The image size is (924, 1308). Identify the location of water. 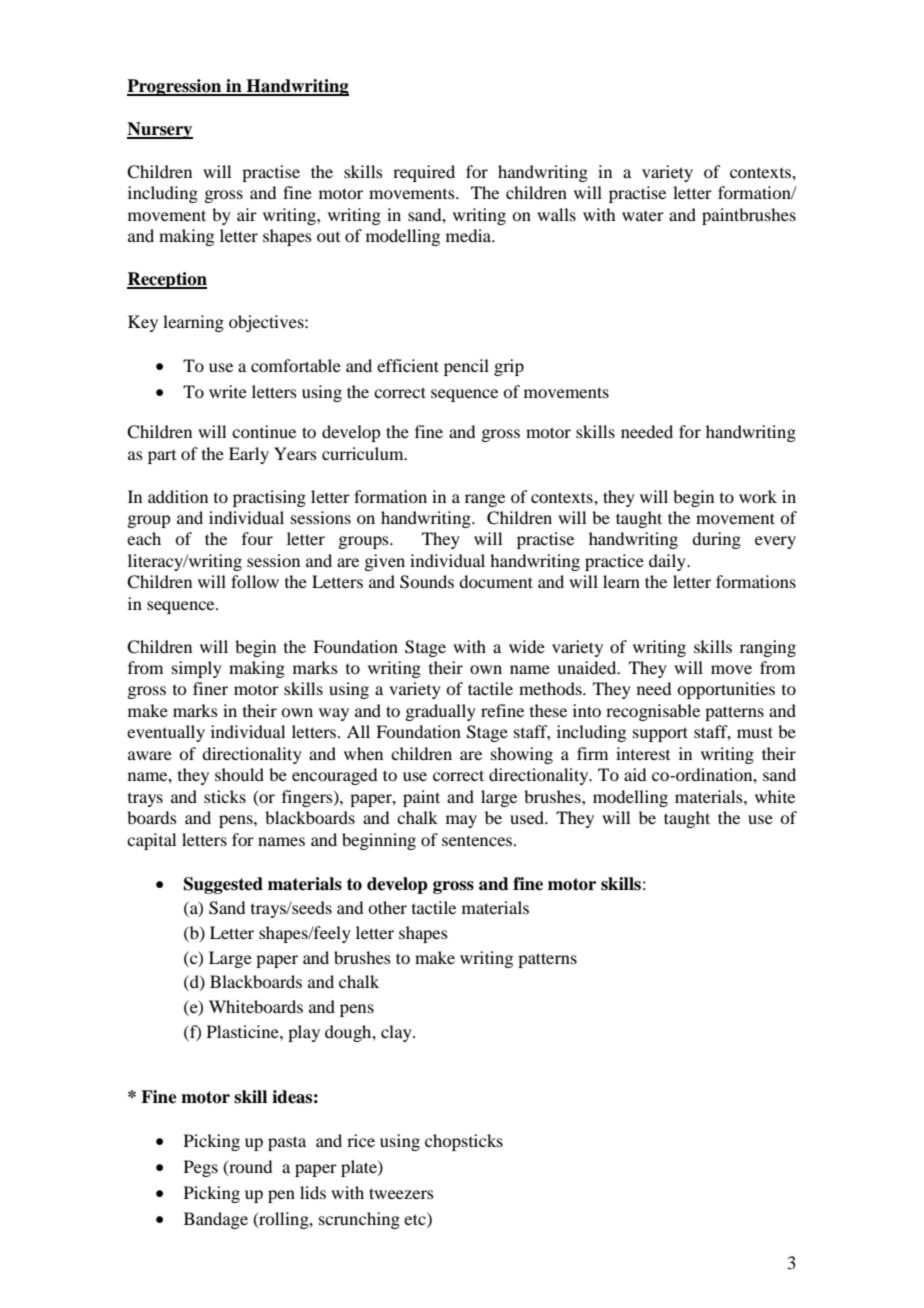
(643, 216).
